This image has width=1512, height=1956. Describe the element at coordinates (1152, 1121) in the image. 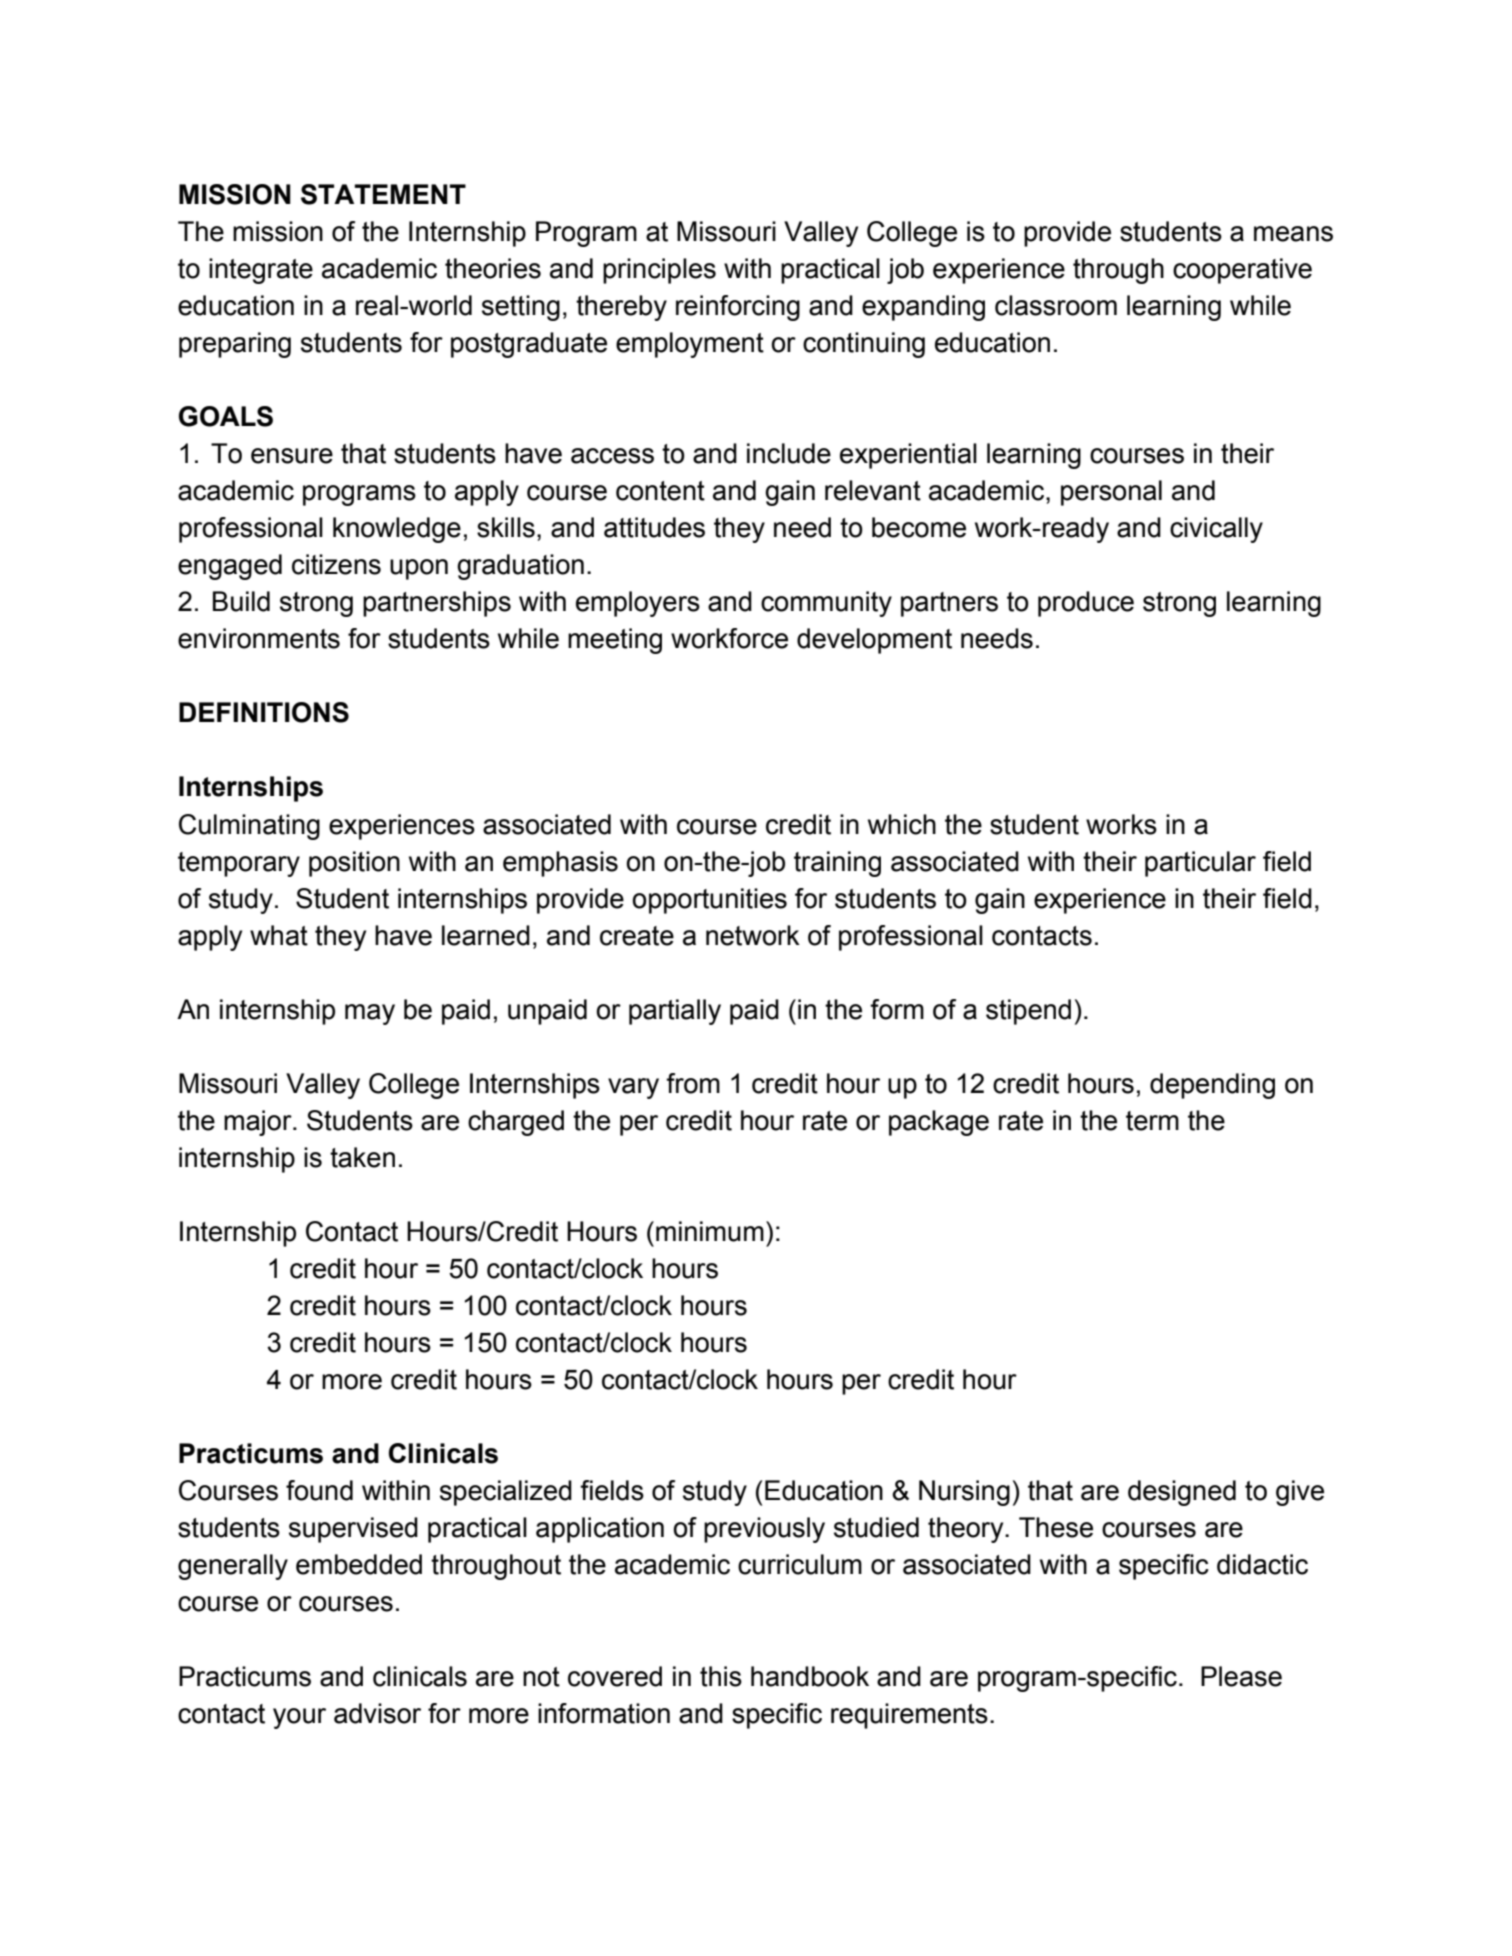

I see `term` at that location.
